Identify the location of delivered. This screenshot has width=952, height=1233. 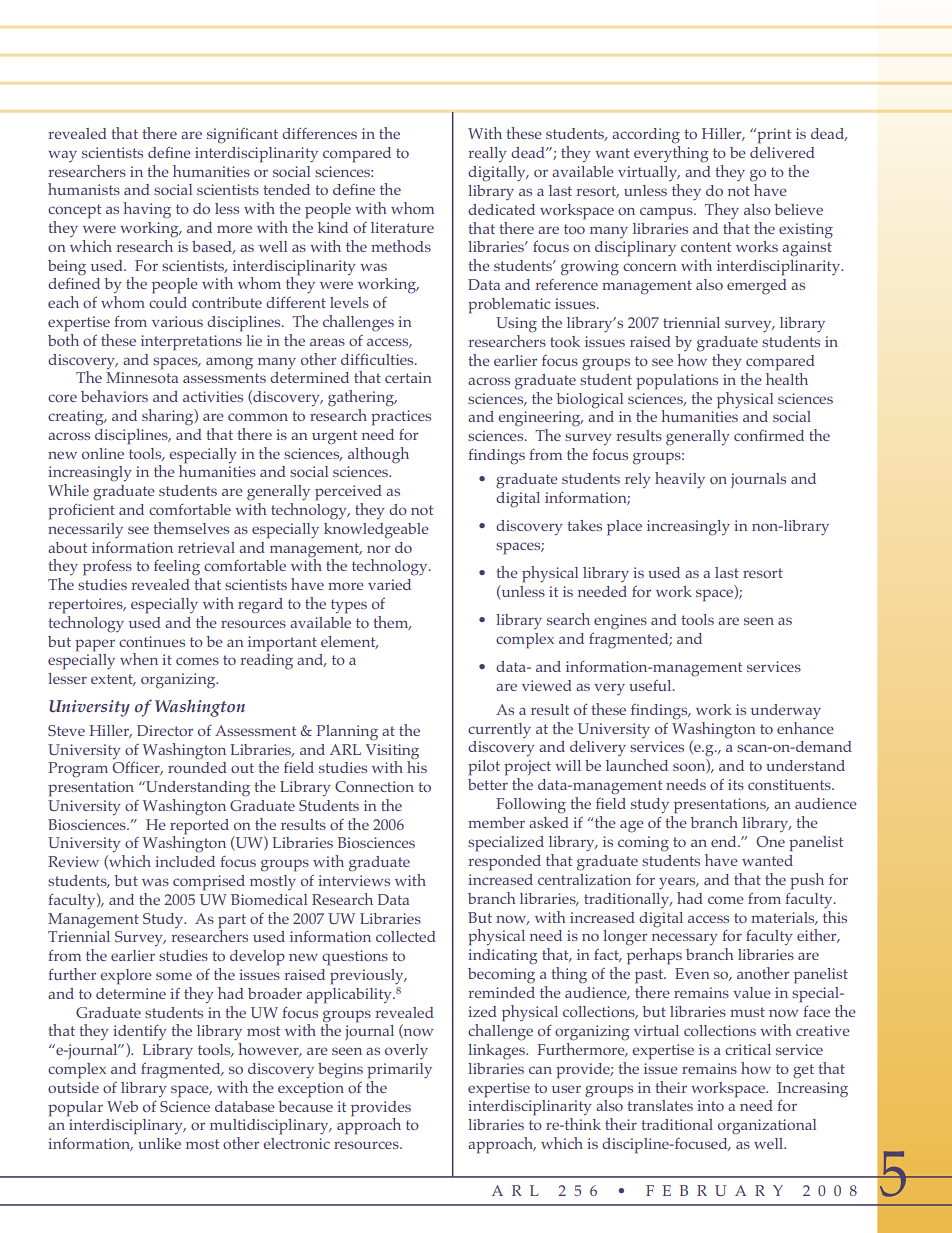
(782, 152).
